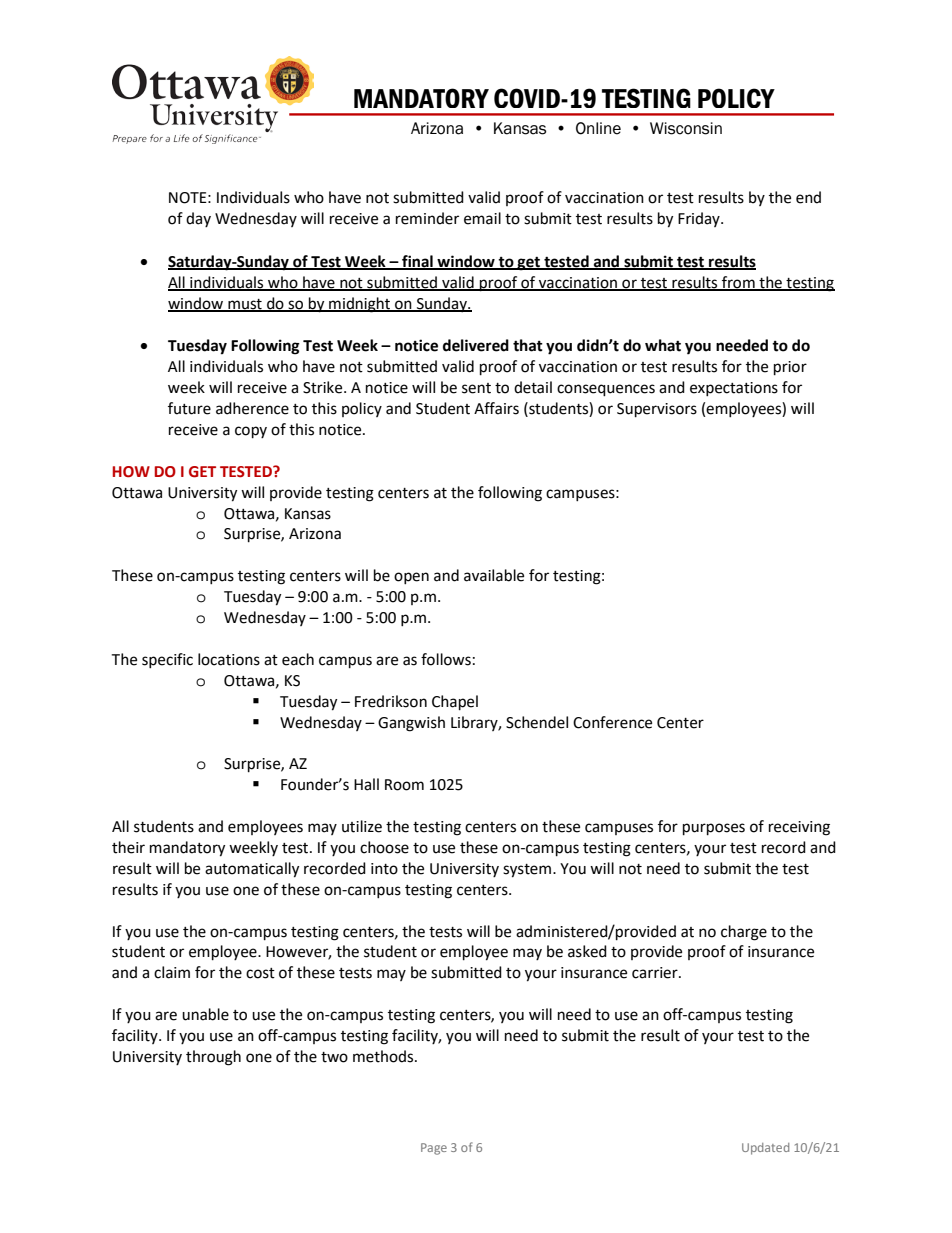  Describe the element at coordinates (446, 659) in the page. I see `follows` at that location.
